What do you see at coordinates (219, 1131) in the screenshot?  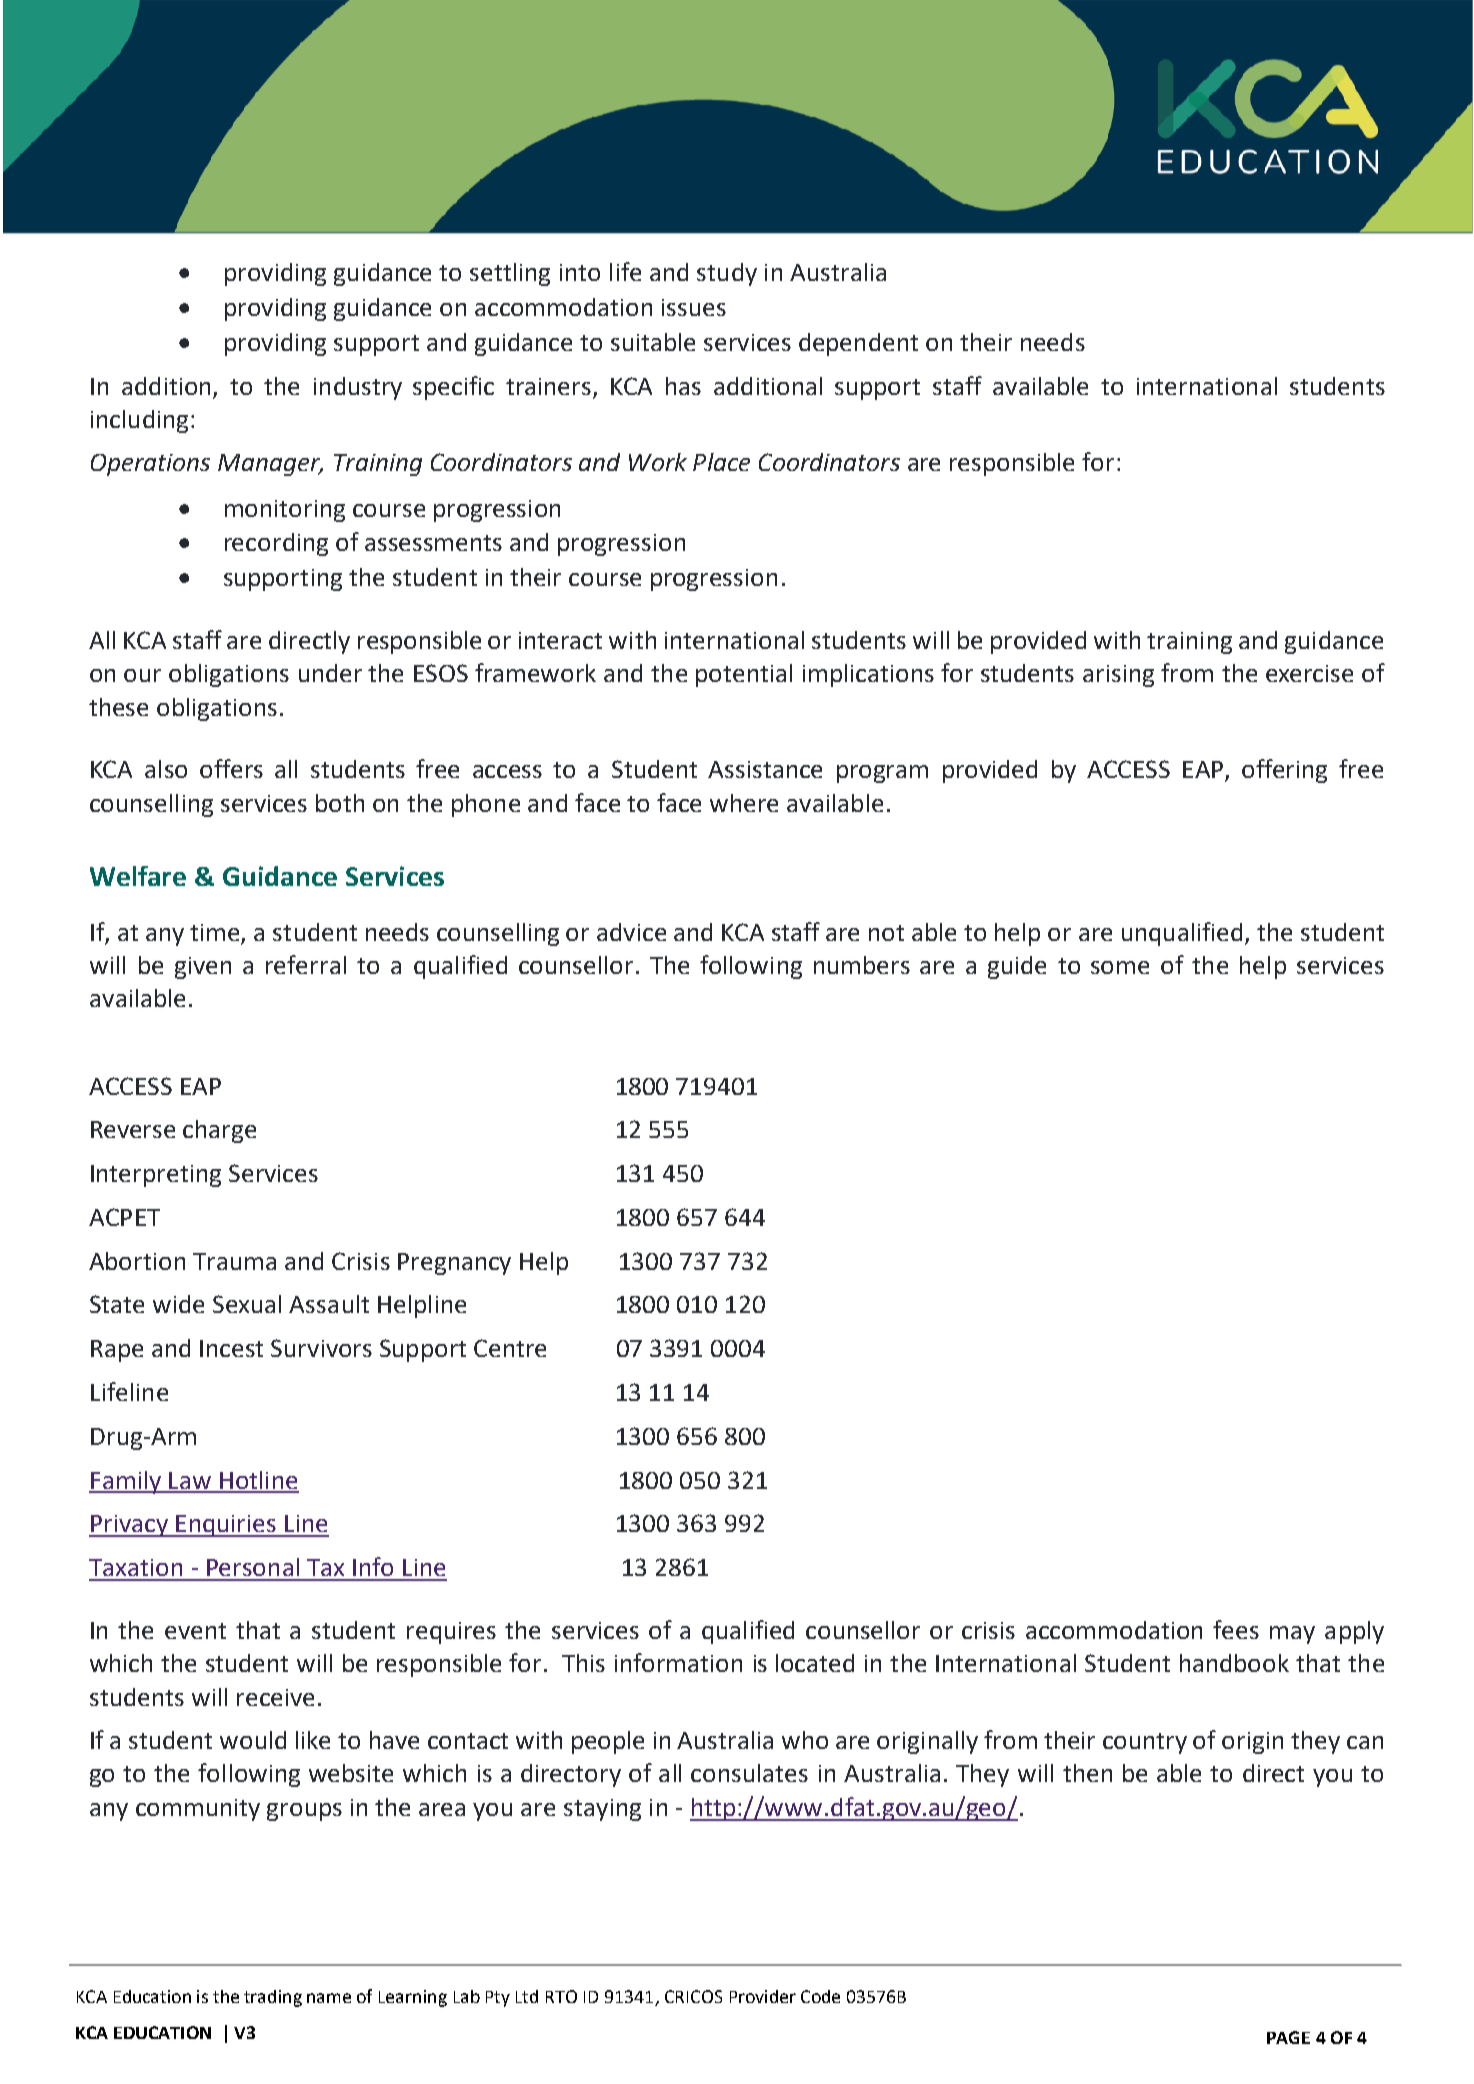 I see `charge` at bounding box center [219, 1131].
